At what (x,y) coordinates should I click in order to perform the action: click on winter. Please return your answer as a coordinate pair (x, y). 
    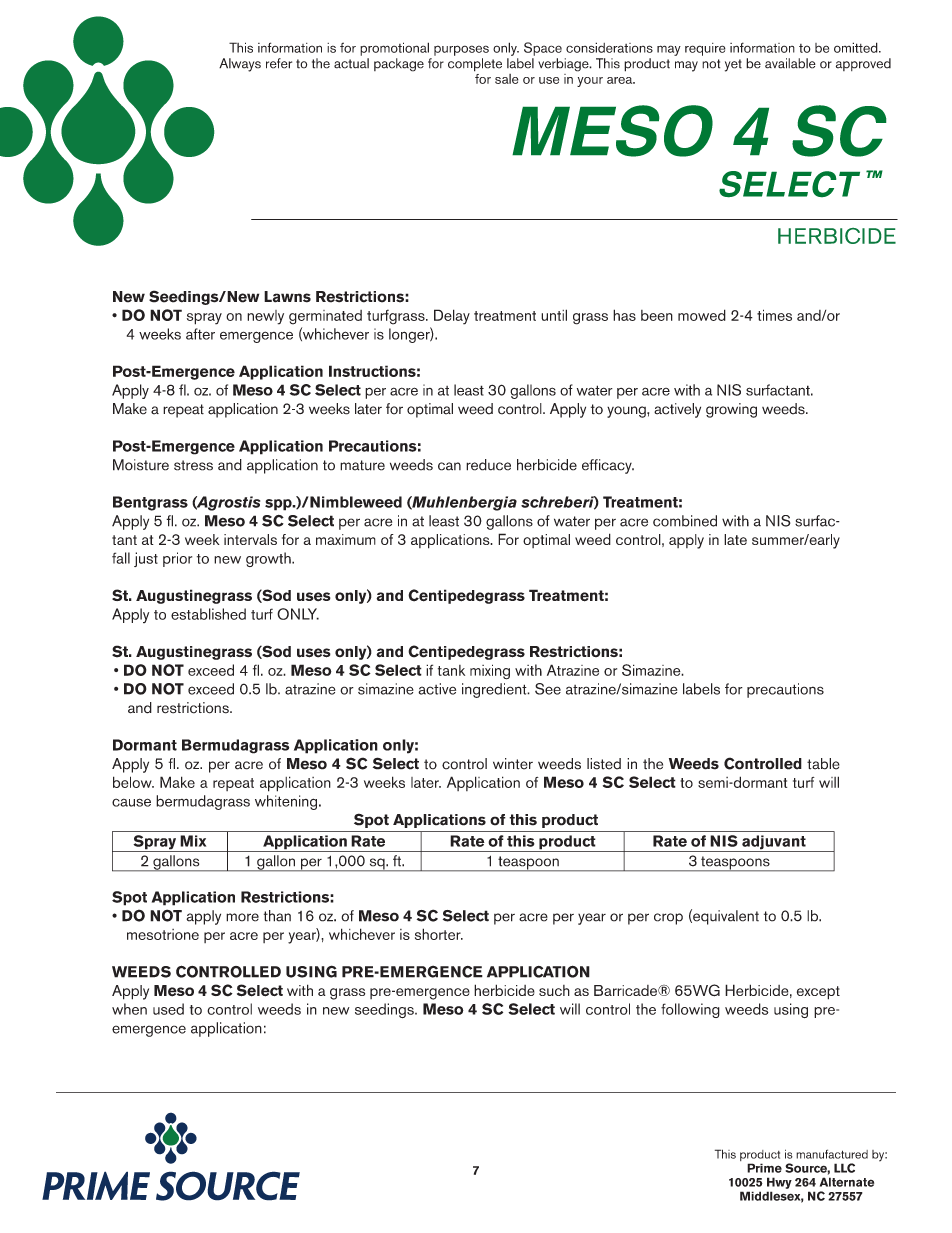
    Looking at the image, I should click on (513, 764).
